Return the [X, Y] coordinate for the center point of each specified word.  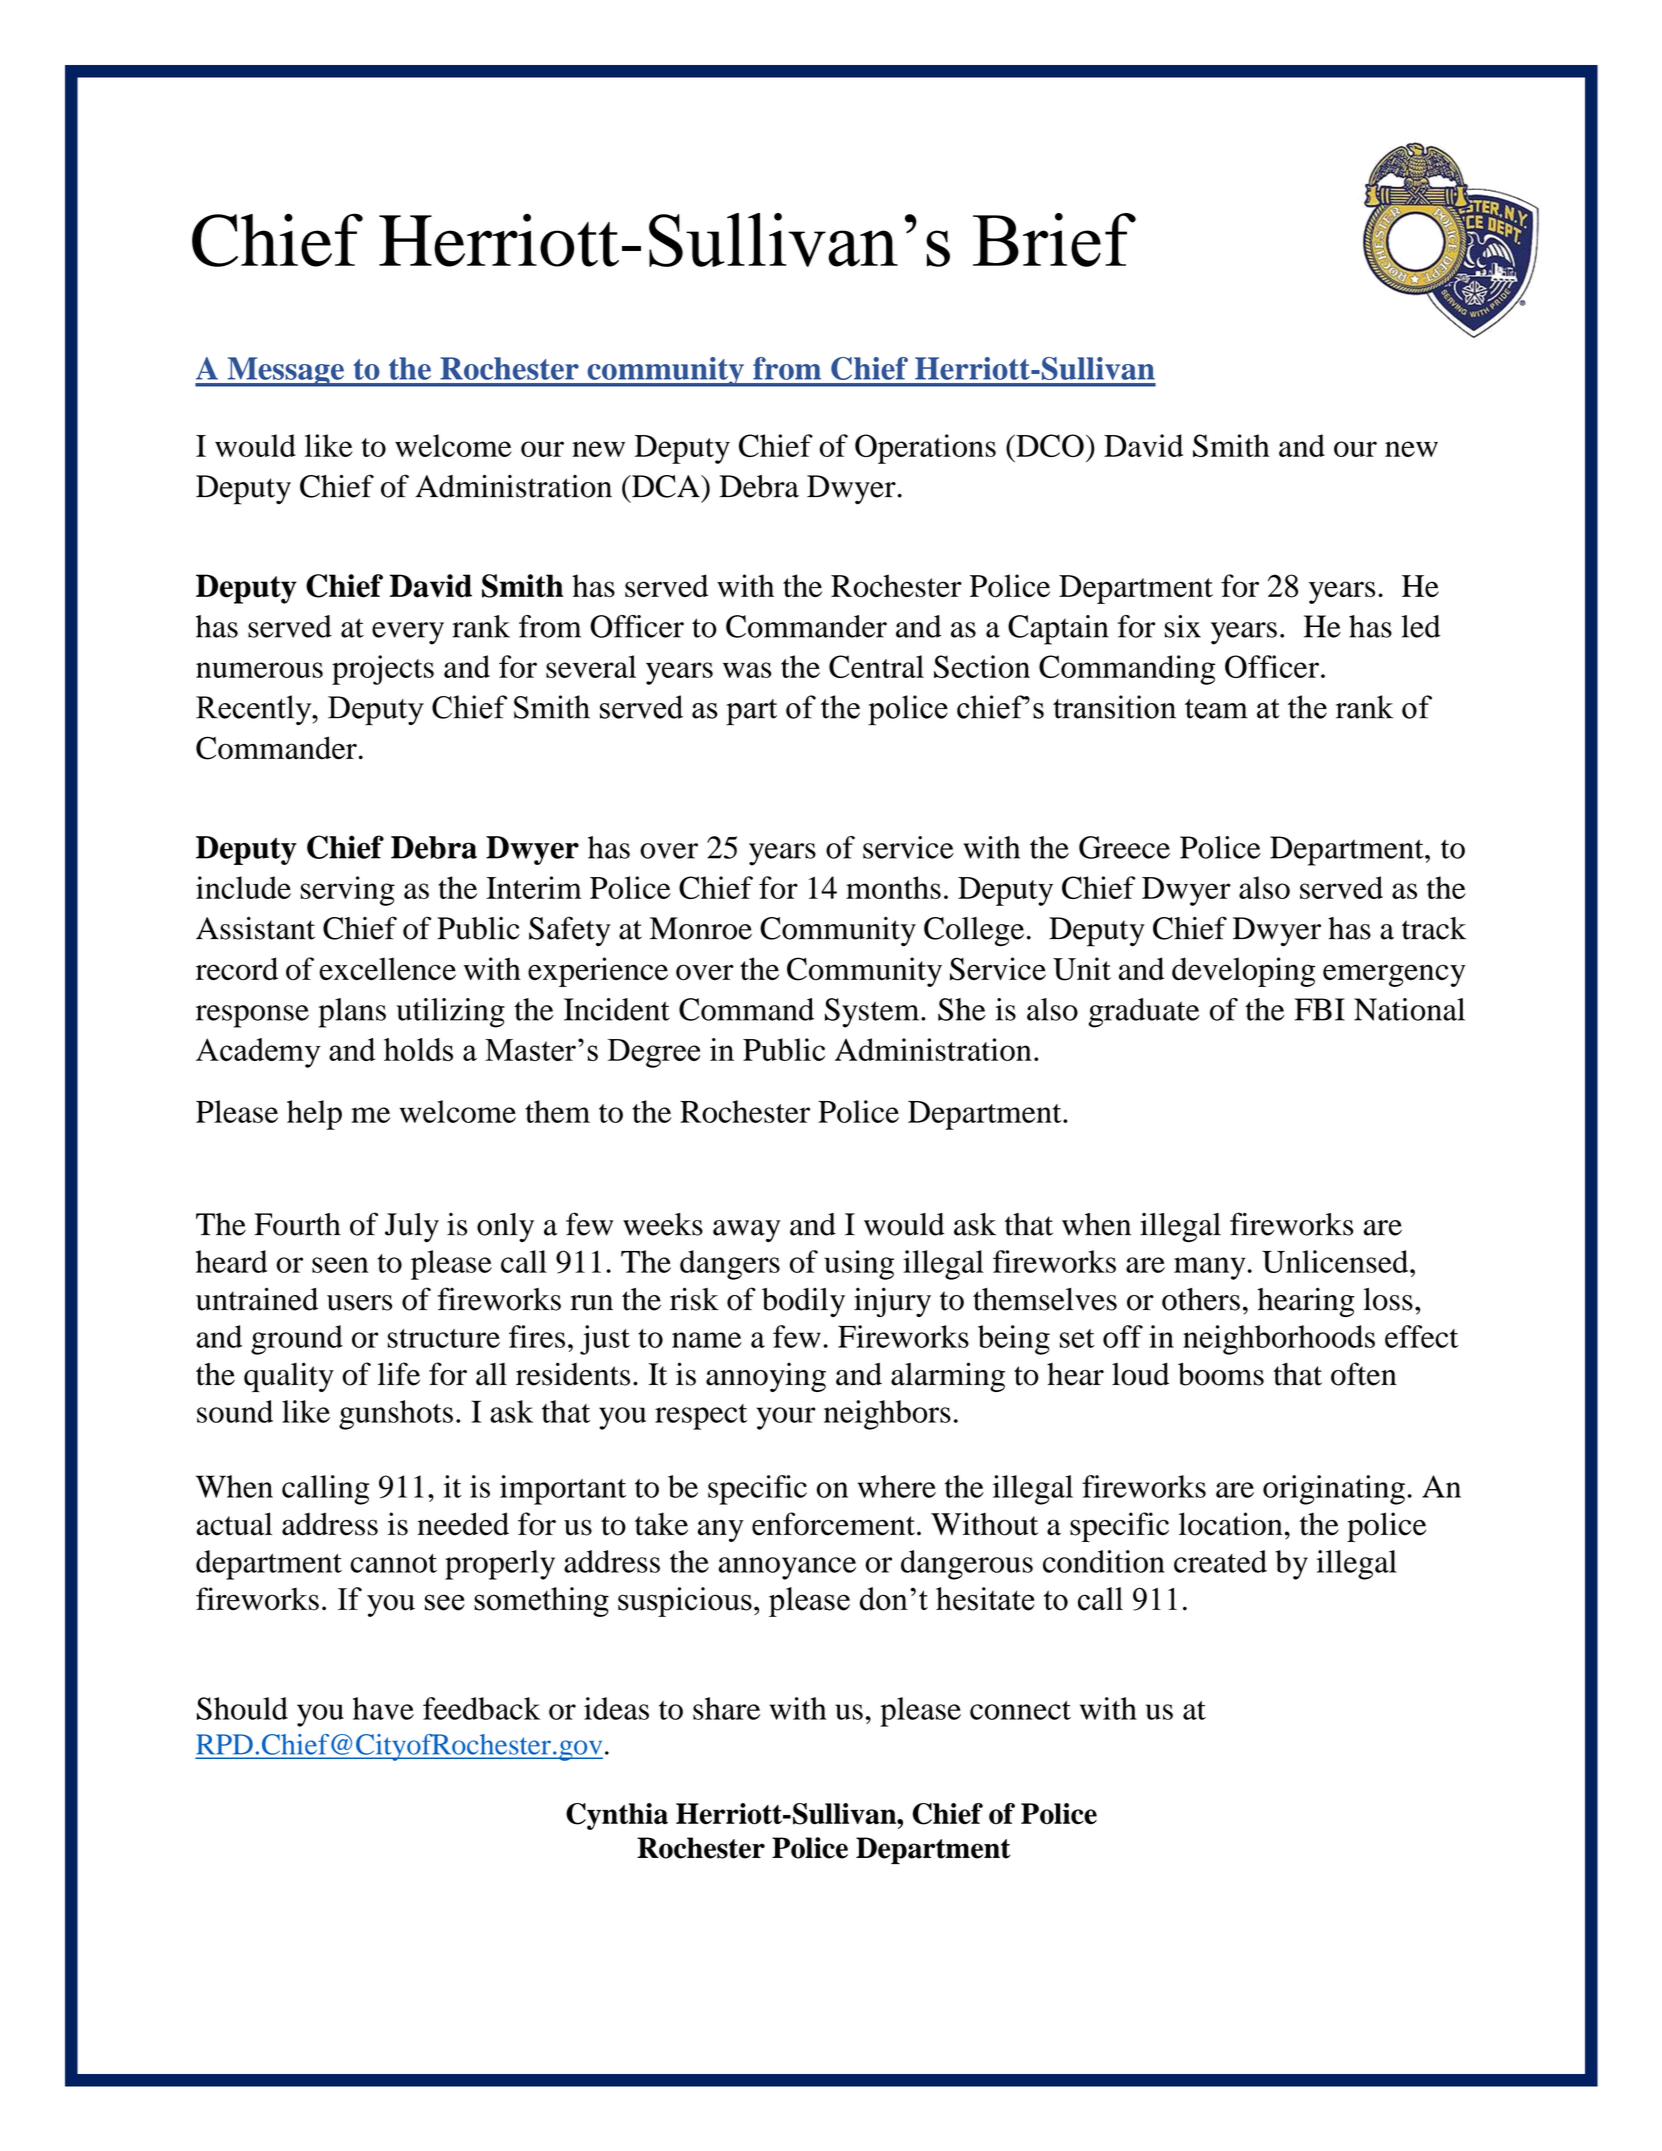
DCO [1049, 445]
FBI [1320, 1009]
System [873, 1013]
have [383, 1708]
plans [352, 1013]
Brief [1054, 240]
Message [285, 372]
